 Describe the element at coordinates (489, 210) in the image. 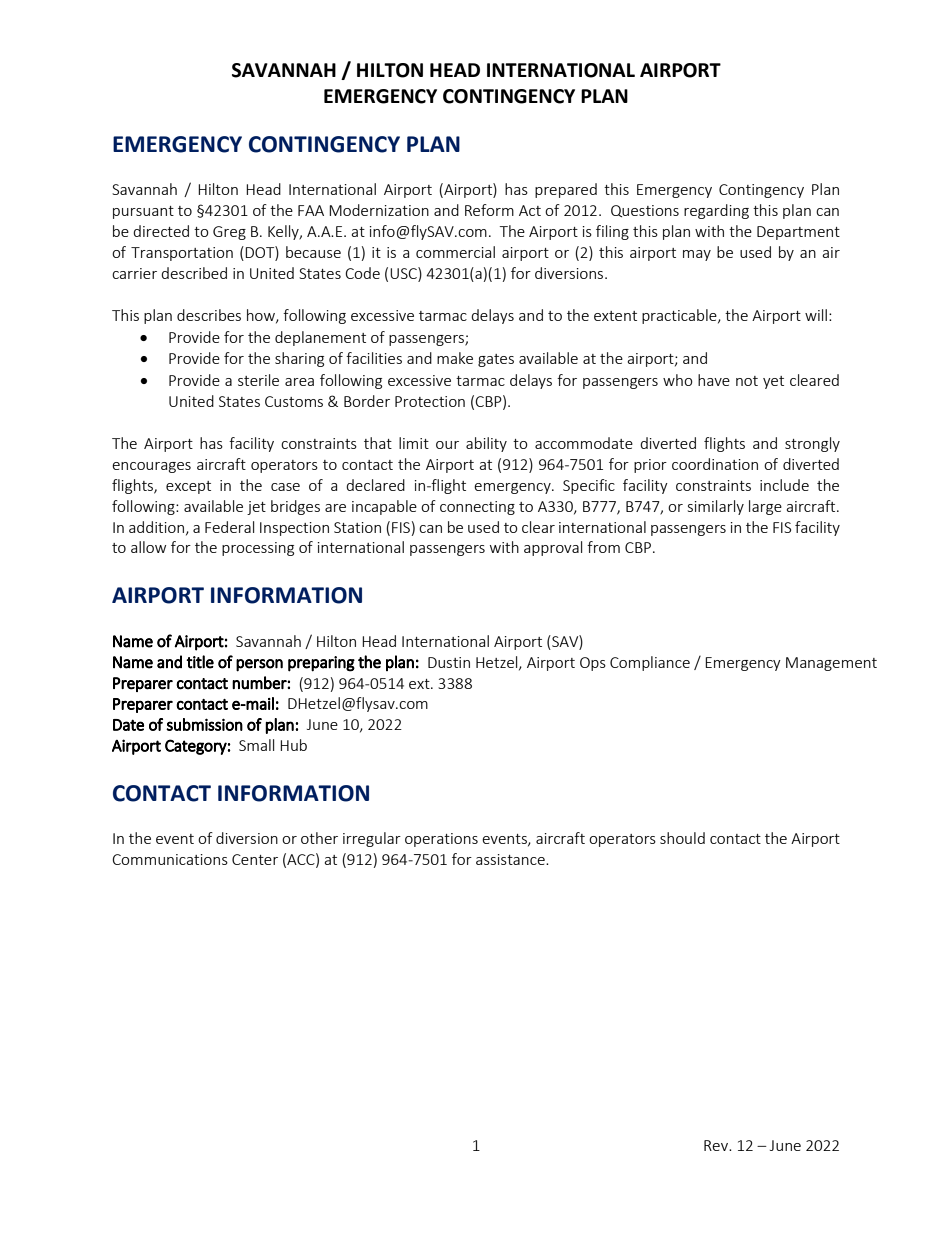

I see `Reform` at that location.
